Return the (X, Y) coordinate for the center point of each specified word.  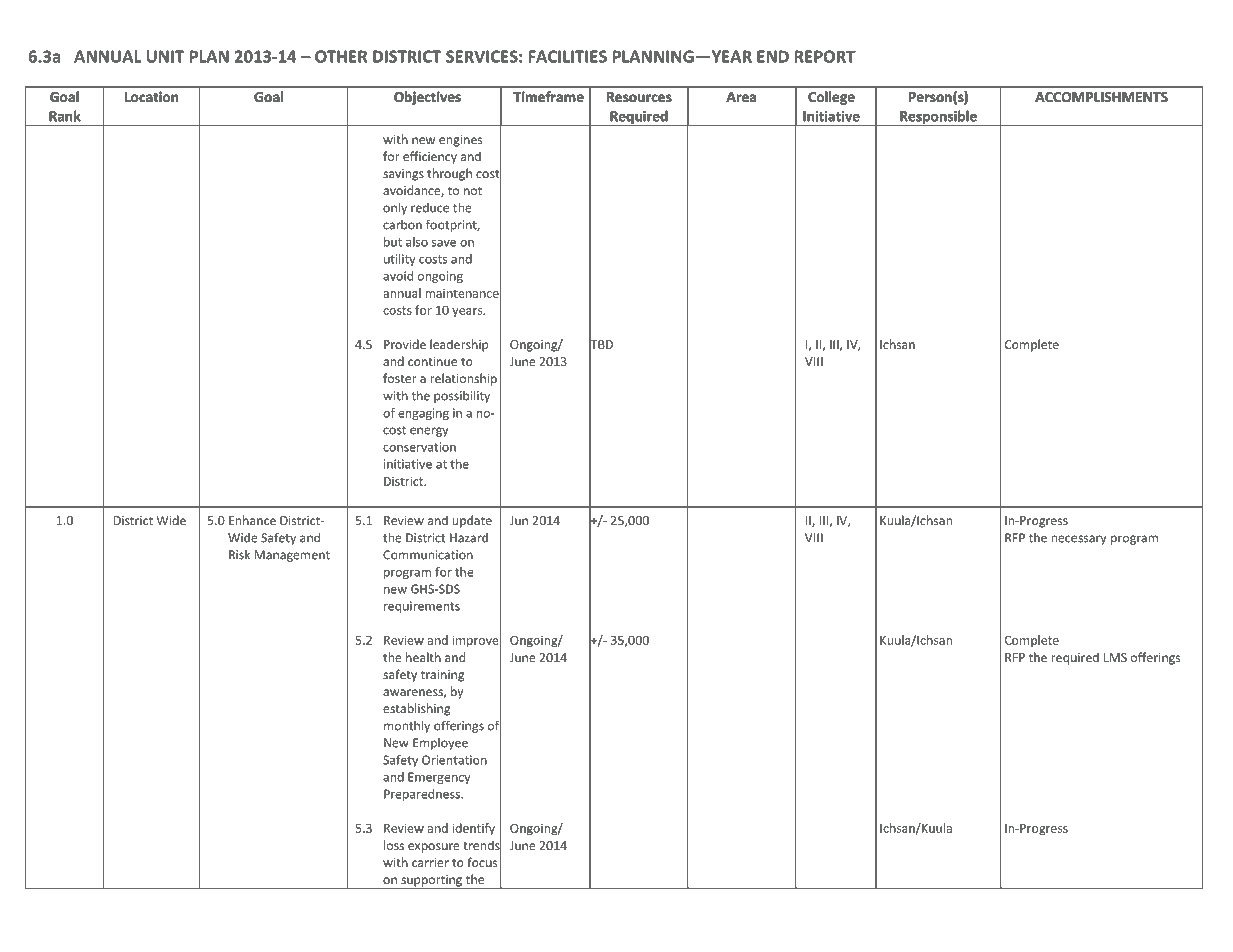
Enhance (252, 520)
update (472, 521)
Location (151, 96)
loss (394, 845)
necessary (1078, 540)
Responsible (938, 118)
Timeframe (548, 96)
